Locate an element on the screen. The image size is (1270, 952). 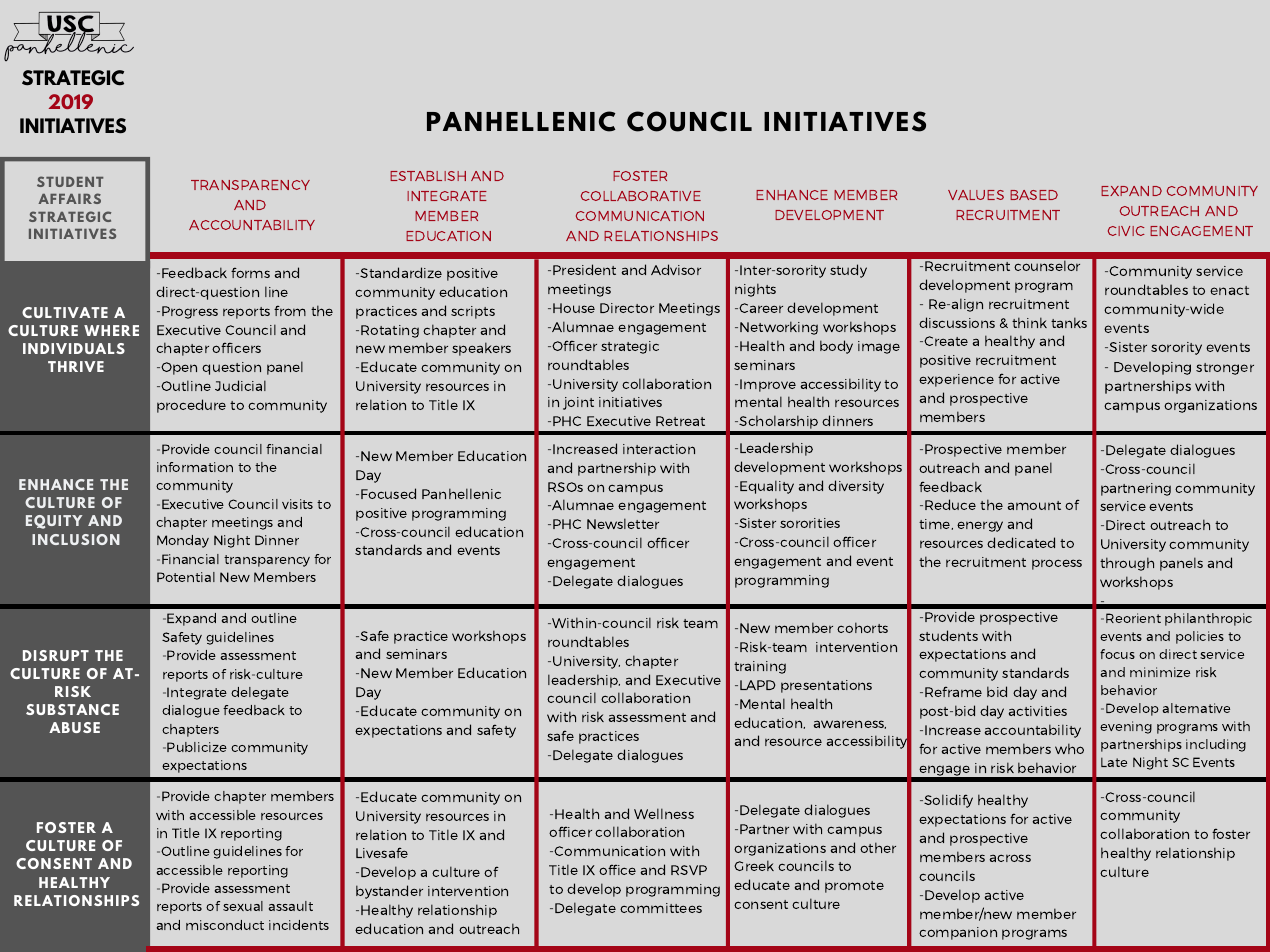
Reorient is located at coordinates (1133, 618).
